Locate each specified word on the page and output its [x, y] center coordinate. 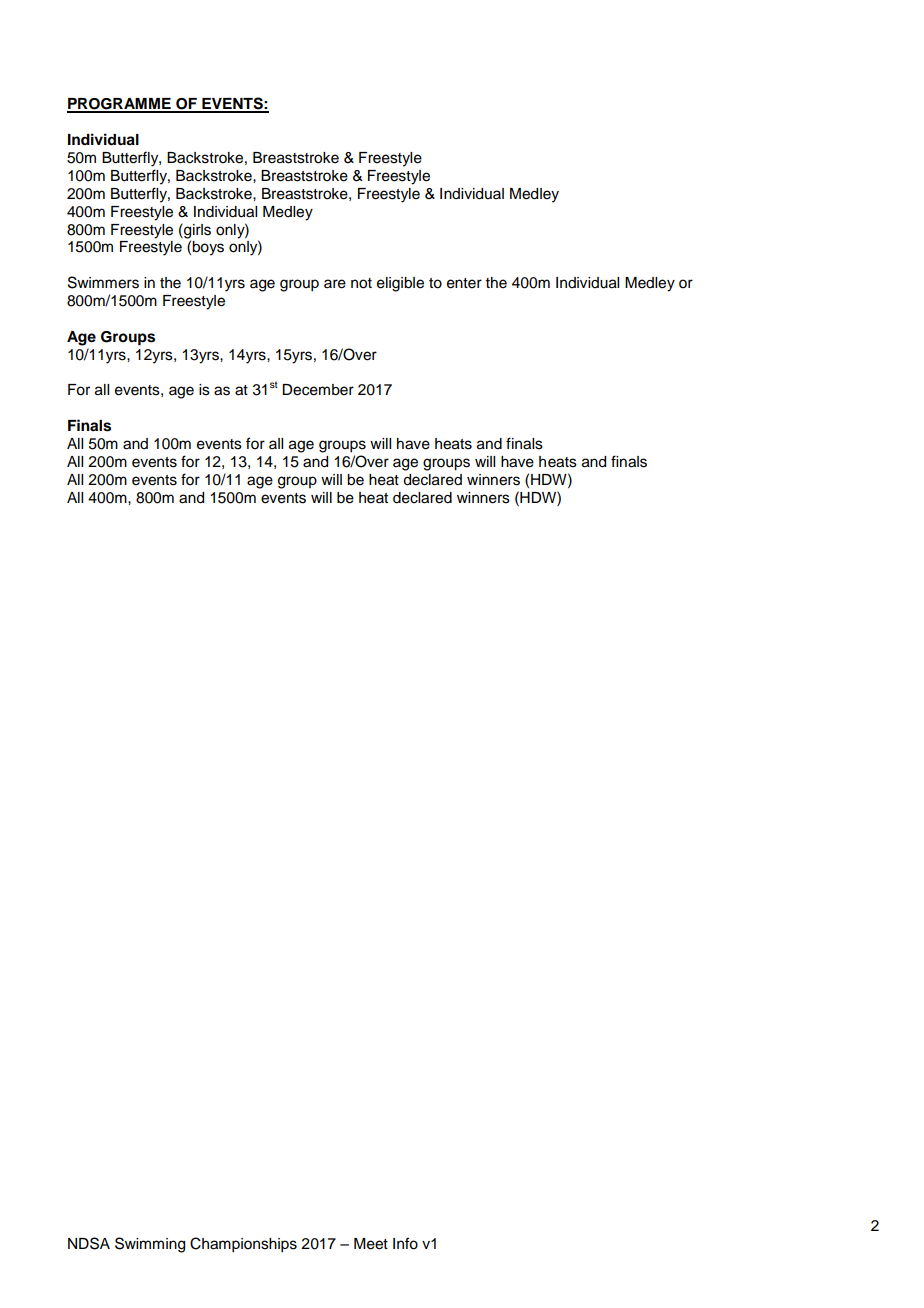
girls [196, 232]
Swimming [150, 1245]
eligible [400, 284]
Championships [243, 1245]
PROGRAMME [120, 105]
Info [405, 1243]
